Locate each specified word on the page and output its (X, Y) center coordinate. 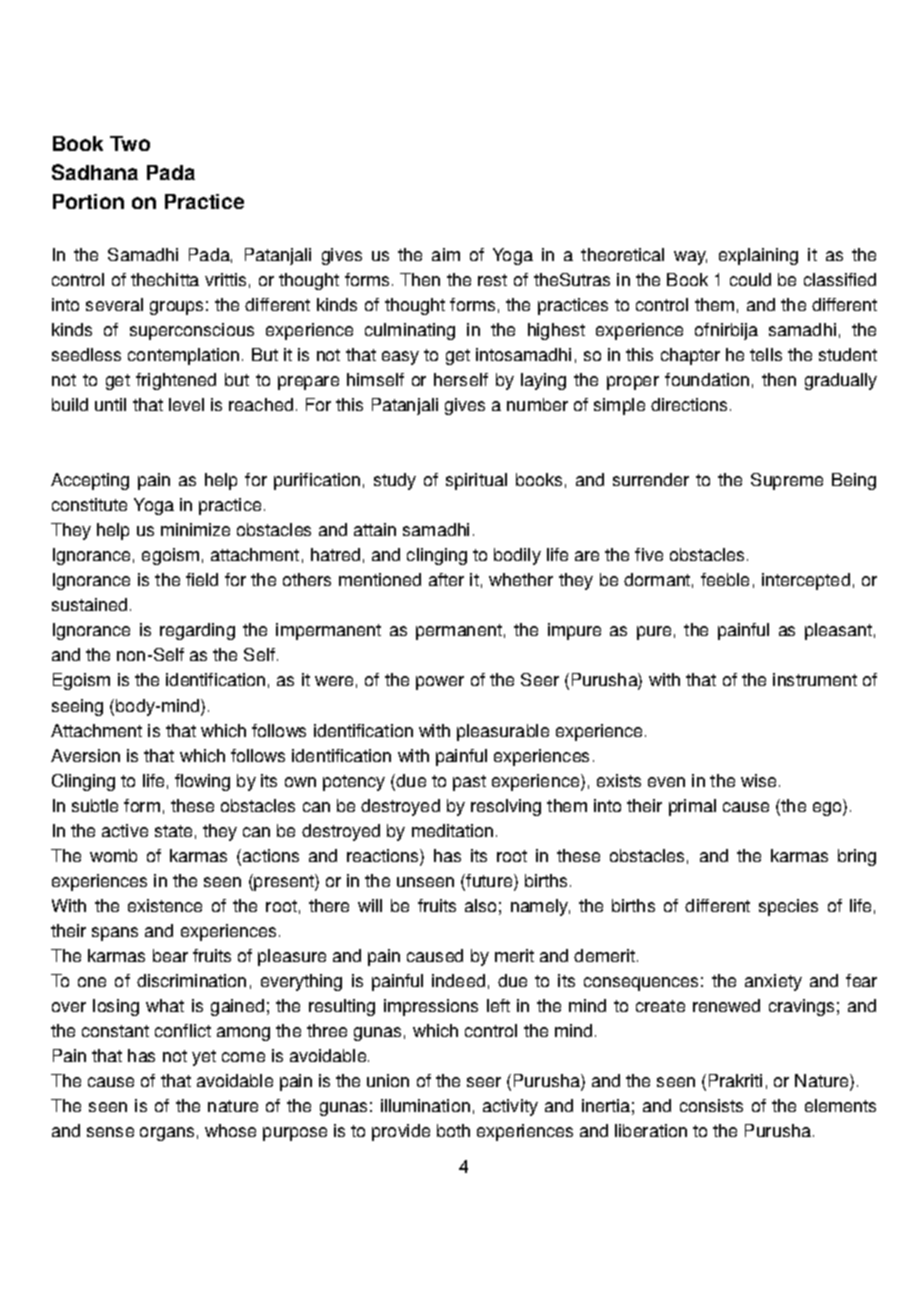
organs (167, 1134)
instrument (815, 679)
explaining (758, 256)
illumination (425, 1105)
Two (130, 143)
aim (446, 254)
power (440, 683)
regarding (197, 631)
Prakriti (735, 1080)
